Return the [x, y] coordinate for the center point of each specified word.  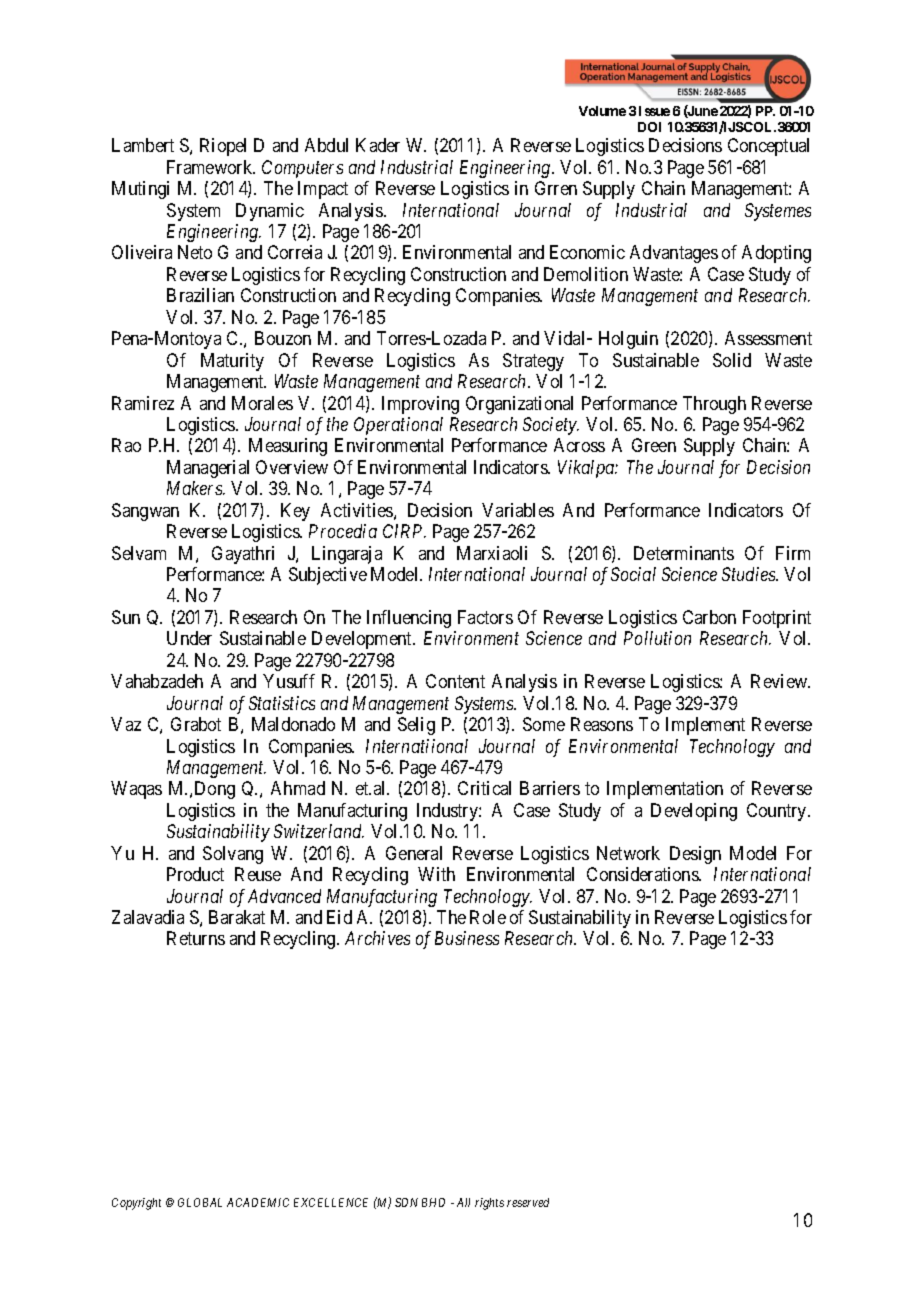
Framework [211, 167]
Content [455, 681]
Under [189, 638]
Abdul [326, 145]
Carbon [709, 617]
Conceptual [768, 147]
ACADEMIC [258, 1202]
